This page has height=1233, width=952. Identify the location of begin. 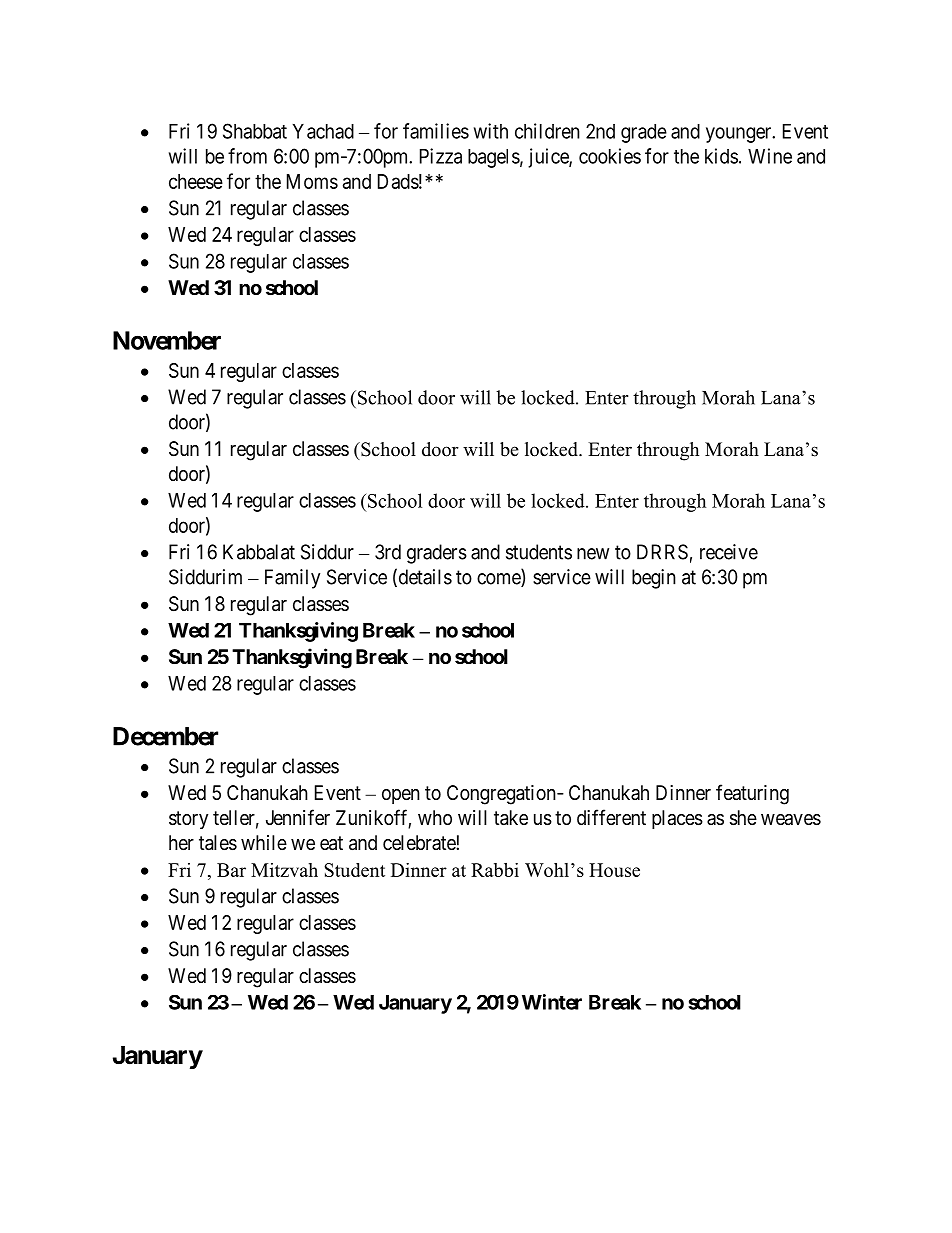
(654, 579).
